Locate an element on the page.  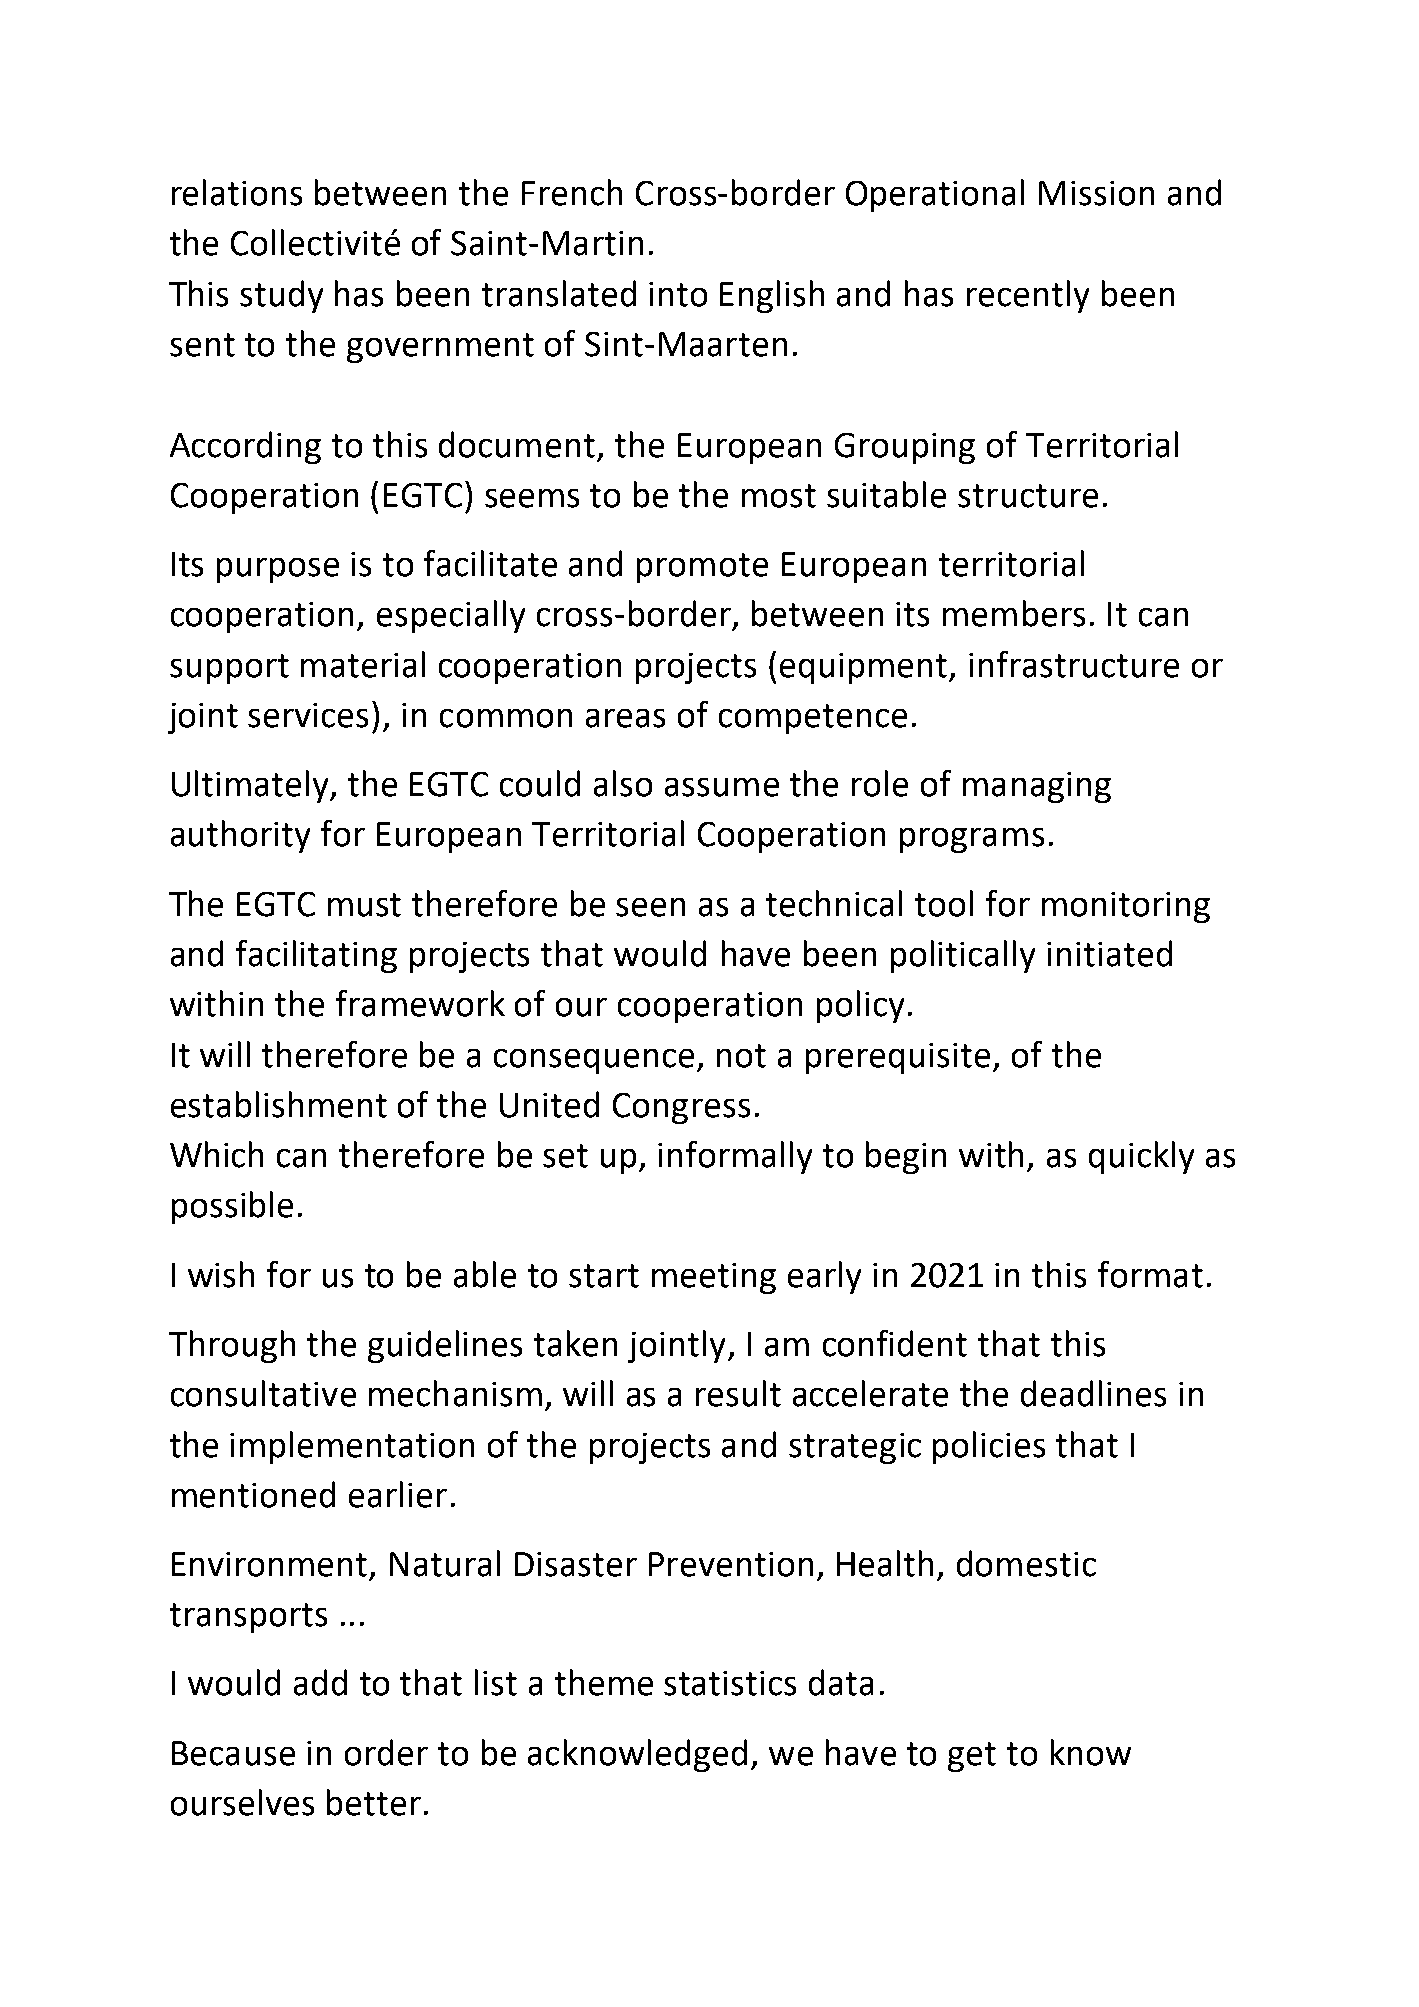
study is located at coordinates (281, 296).
